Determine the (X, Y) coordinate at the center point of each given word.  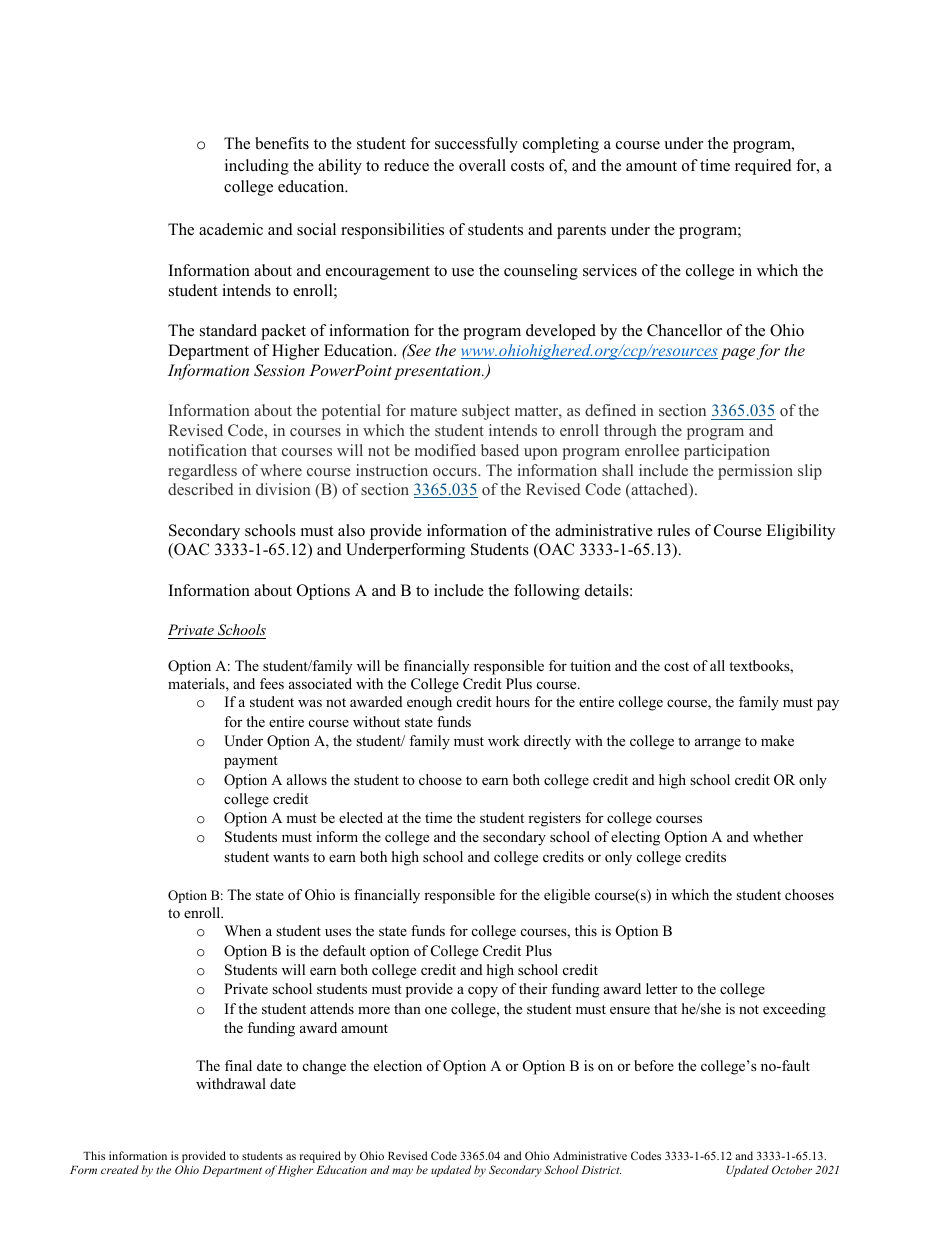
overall (482, 165)
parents (581, 232)
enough (429, 703)
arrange (718, 744)
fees (272, 683)
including (257, 167)
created (120, 1169)
